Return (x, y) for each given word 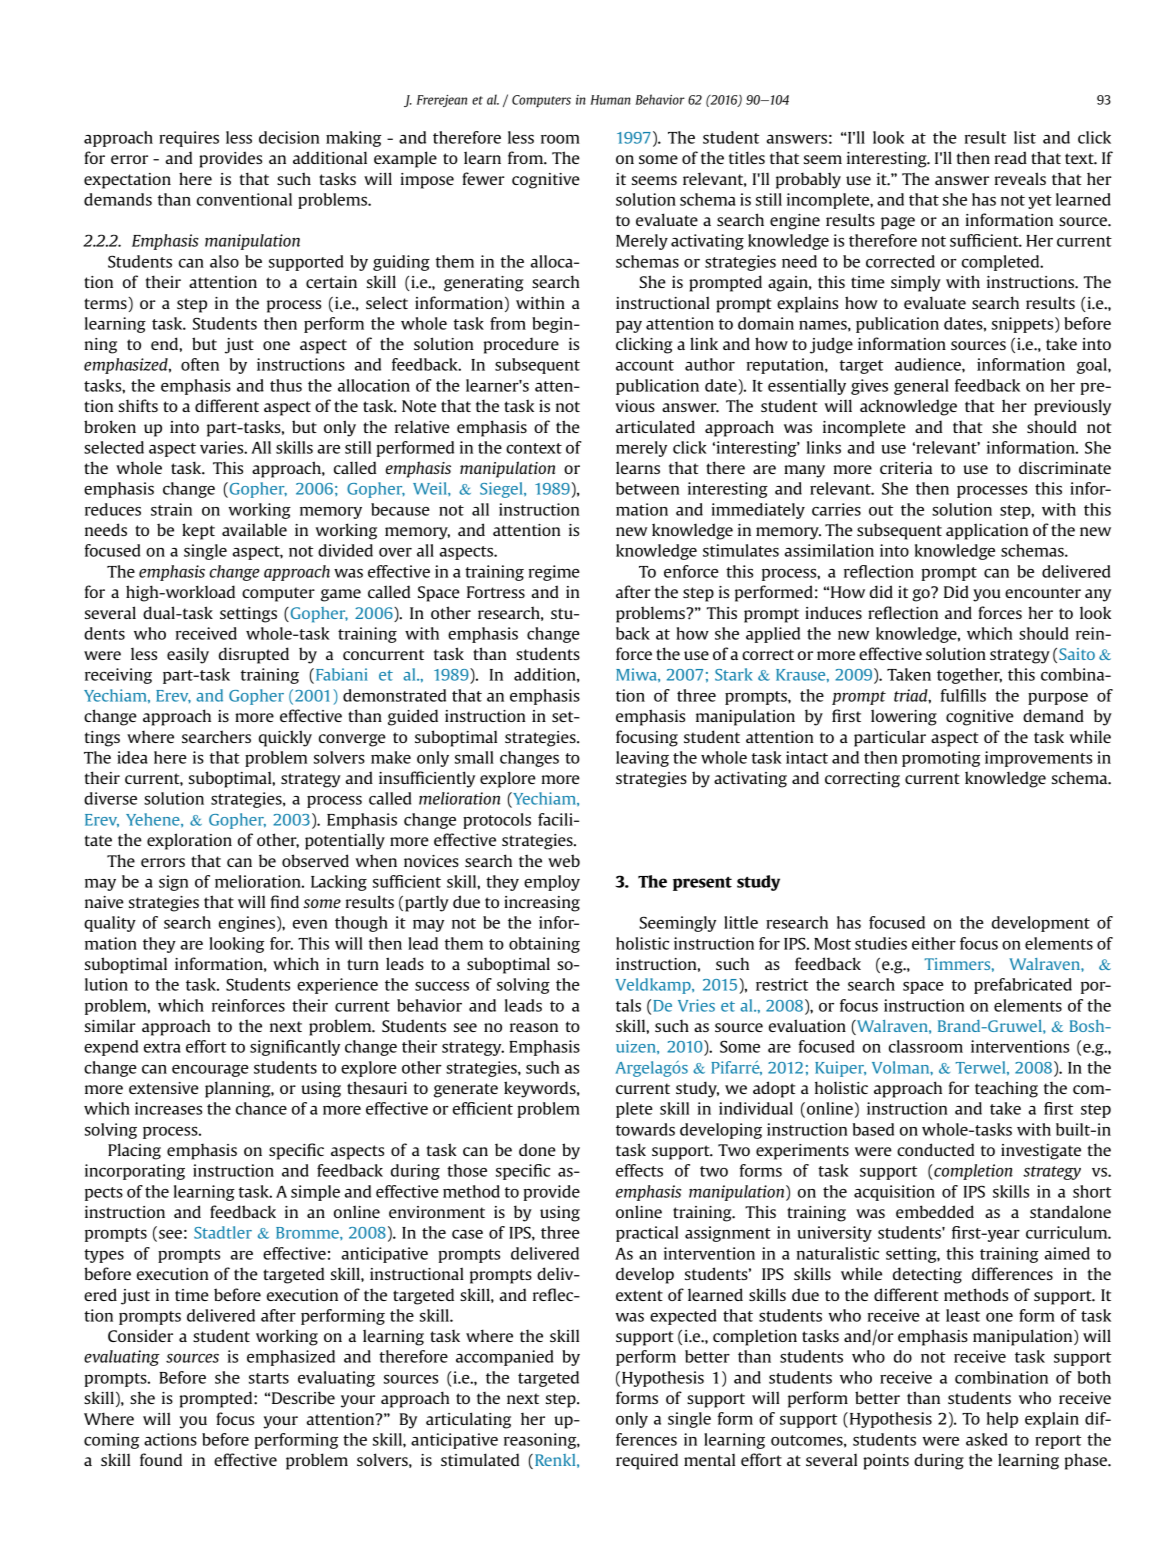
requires (189, 139)
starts (269, 1378)
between (648, 488)
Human (610, 100)
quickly (285, 738)
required (647, 1461)
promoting (941, 759)
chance (261, 1108)
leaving (642, 759)
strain (171, 509)
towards (645, 1129)
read (1011, 157)
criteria (906, 468)
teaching (1006, 1089)
